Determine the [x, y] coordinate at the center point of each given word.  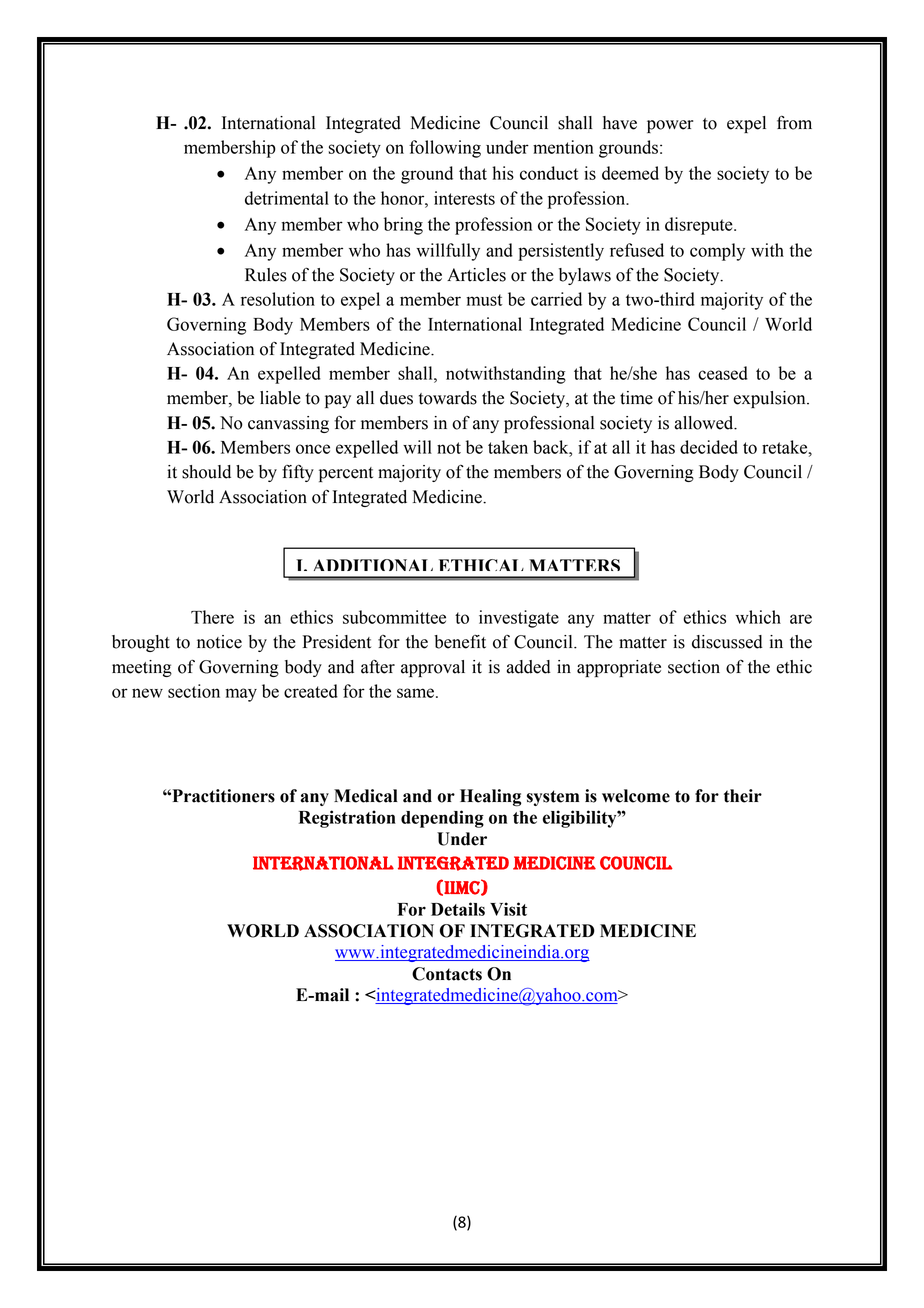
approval [433, 668]
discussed [727, 642]
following [445, 149]
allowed [705, 423]
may [241, 695]
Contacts [447, 974]
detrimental [287, 198]
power [670, 126]
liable [280, 398]
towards [448, 398]
